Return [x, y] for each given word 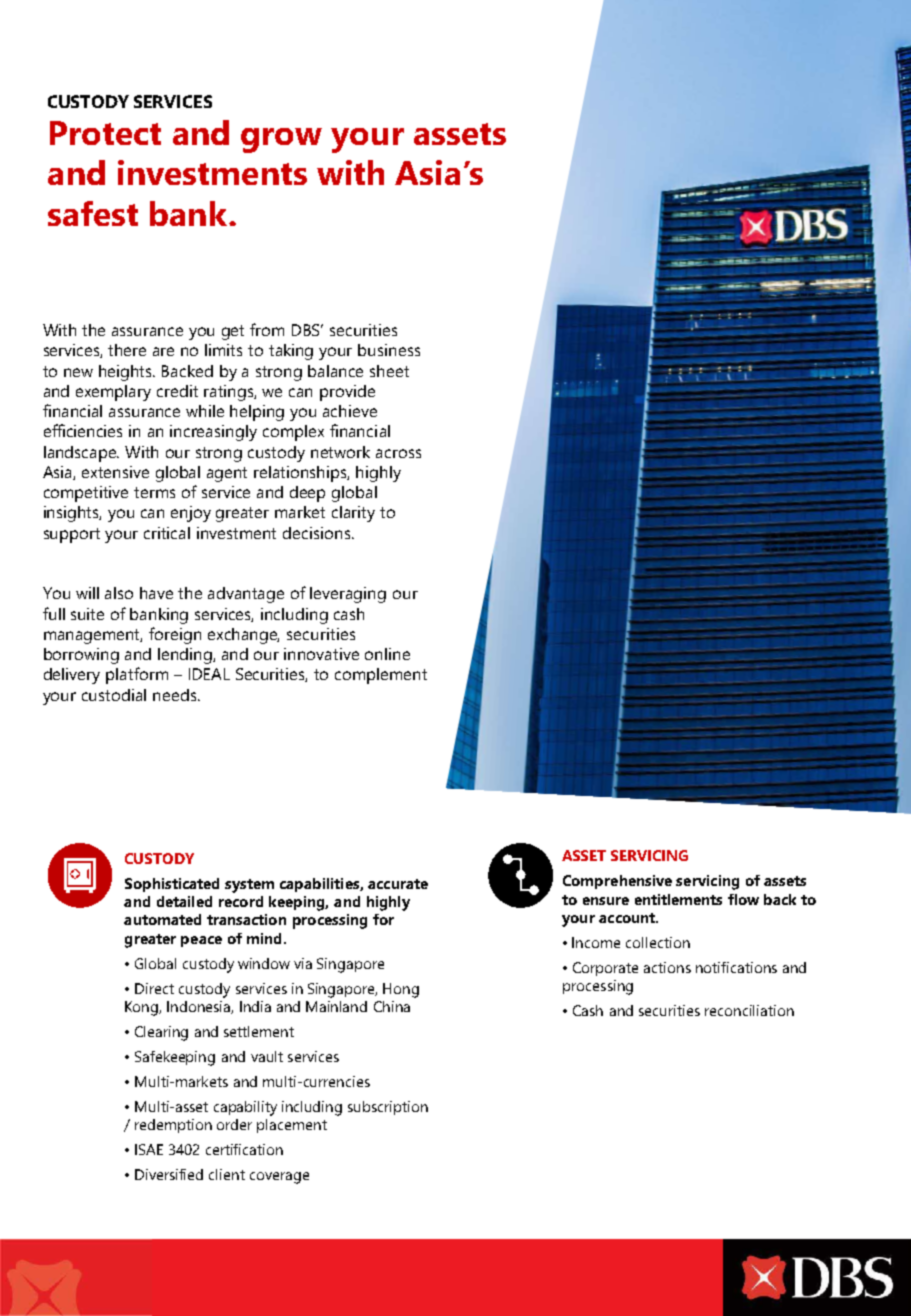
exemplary [113, 393]
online [387, 654]
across [398, 453]
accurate [398, 884]
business [389, 350]
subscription [388, 1108]
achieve [350, 411]
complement [381, 676]
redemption [173, 1126]
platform [137, 675]
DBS [307, 330]
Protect [105, 133]
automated [162, 919]
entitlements [678, 899]
